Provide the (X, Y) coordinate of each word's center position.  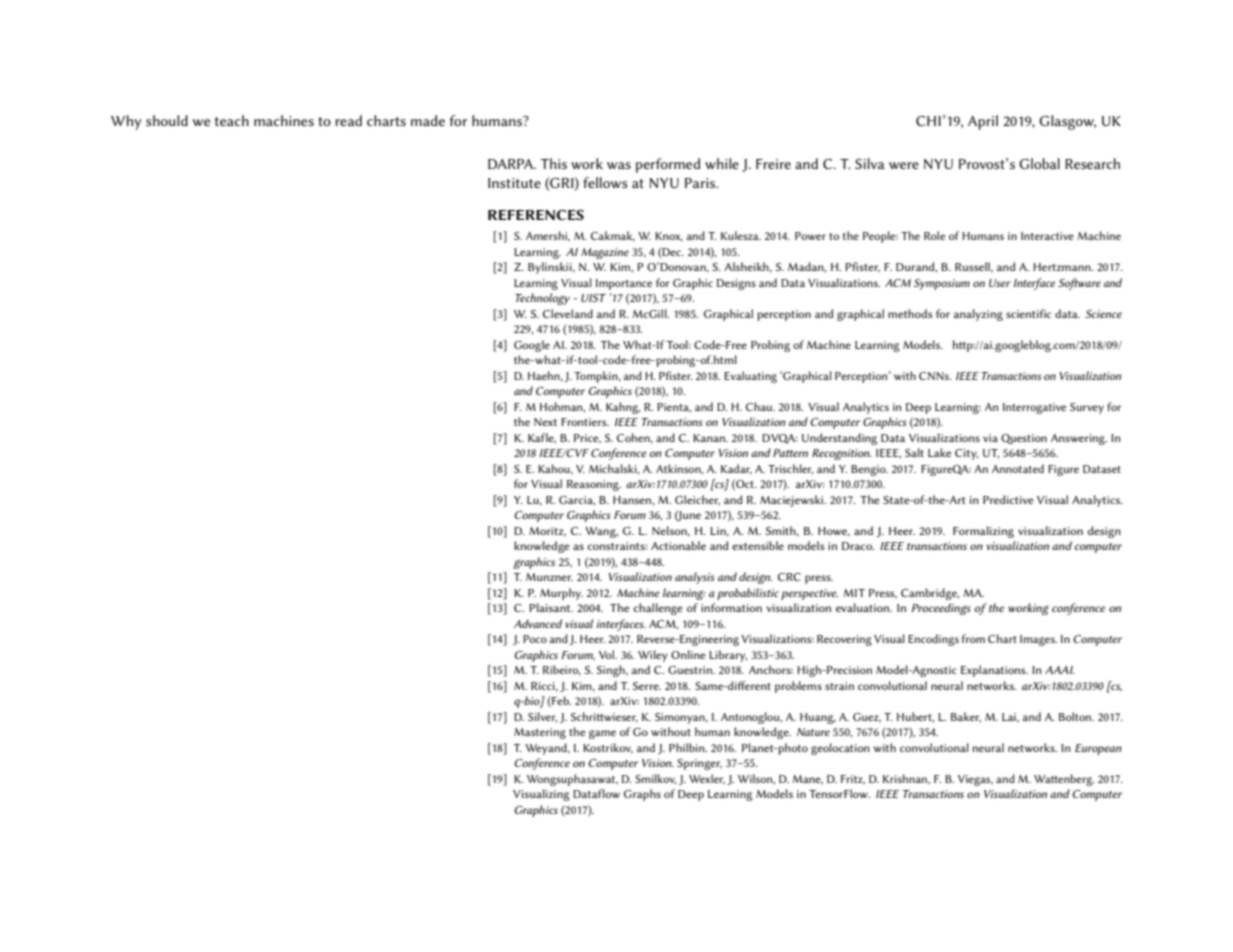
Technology (542, 299)
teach (231, 120)
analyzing (978, 315)
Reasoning (594, 485)
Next (545, 422)
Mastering (540, 733)
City (966, 454)
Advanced (538, 623)
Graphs (642, 795)
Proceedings (941, 609)
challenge (658, 609)
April (983, 122)
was (619, 165)
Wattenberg (1064, 780)
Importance (624, 284)
